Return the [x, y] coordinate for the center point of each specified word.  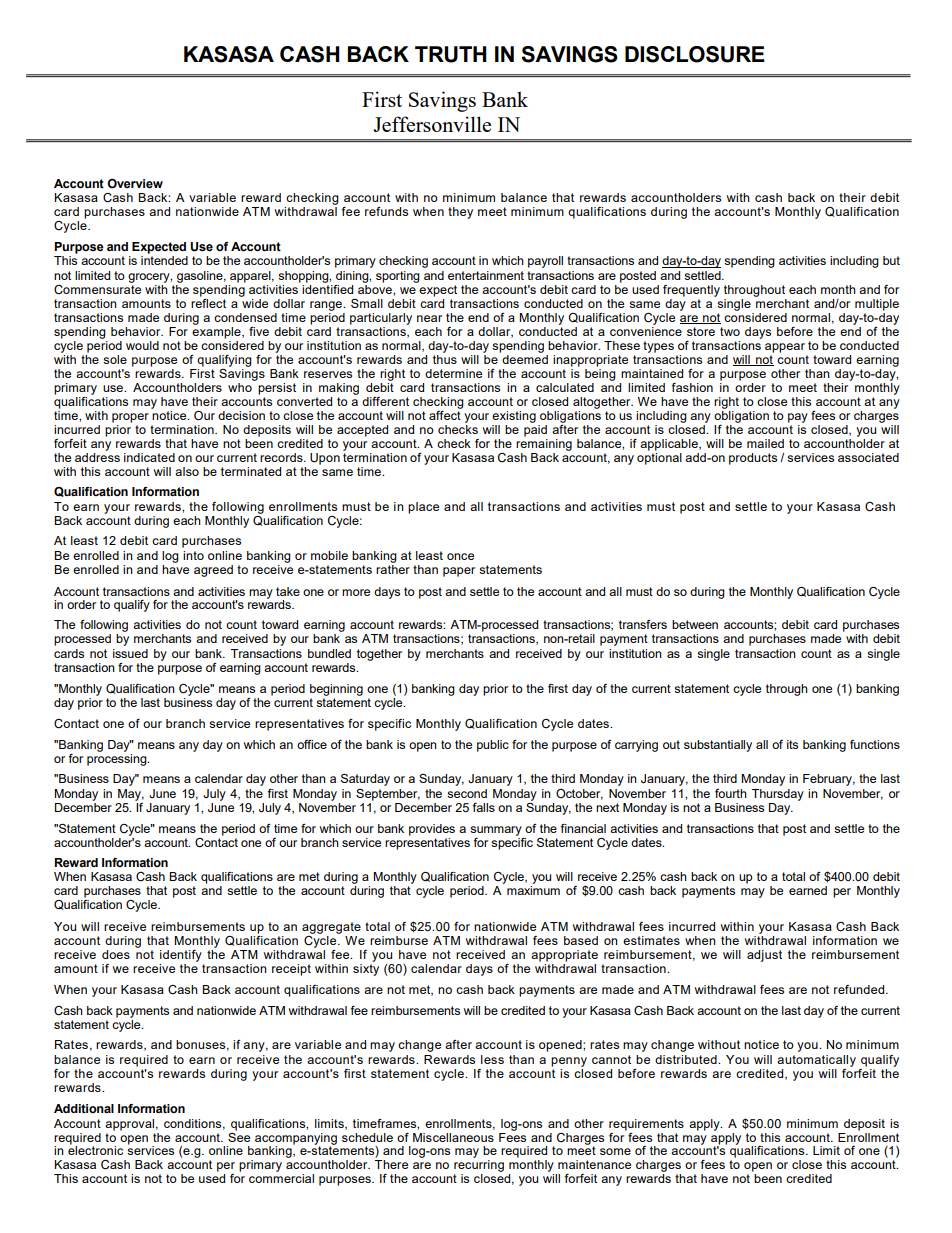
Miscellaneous [453, 1137]
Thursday [778, 795]
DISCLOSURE [695, 54]
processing [118, 758]
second [467, 793]
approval [129, 1125]
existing [514, 417]
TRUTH [451, 54]
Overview [135, 184]
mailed [765, 443]
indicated [149, 457]
